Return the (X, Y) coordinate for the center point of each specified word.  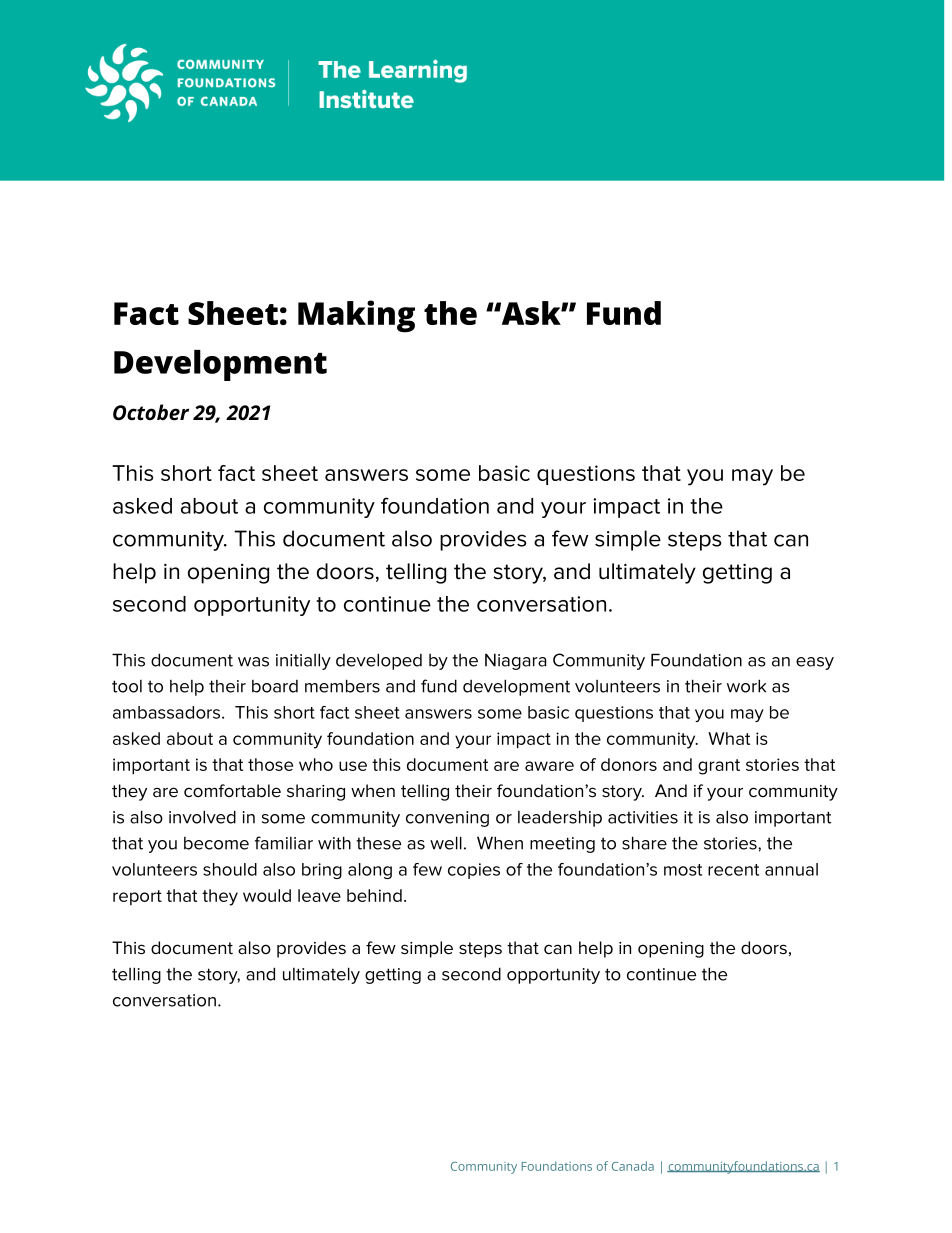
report (137, 897)
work (746, 686)
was (253, 662)
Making (356, 316)
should (230, 869)
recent (733, 870)
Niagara (515, 661)
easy (815, 663)
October (151, 412)
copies (474, 871)
